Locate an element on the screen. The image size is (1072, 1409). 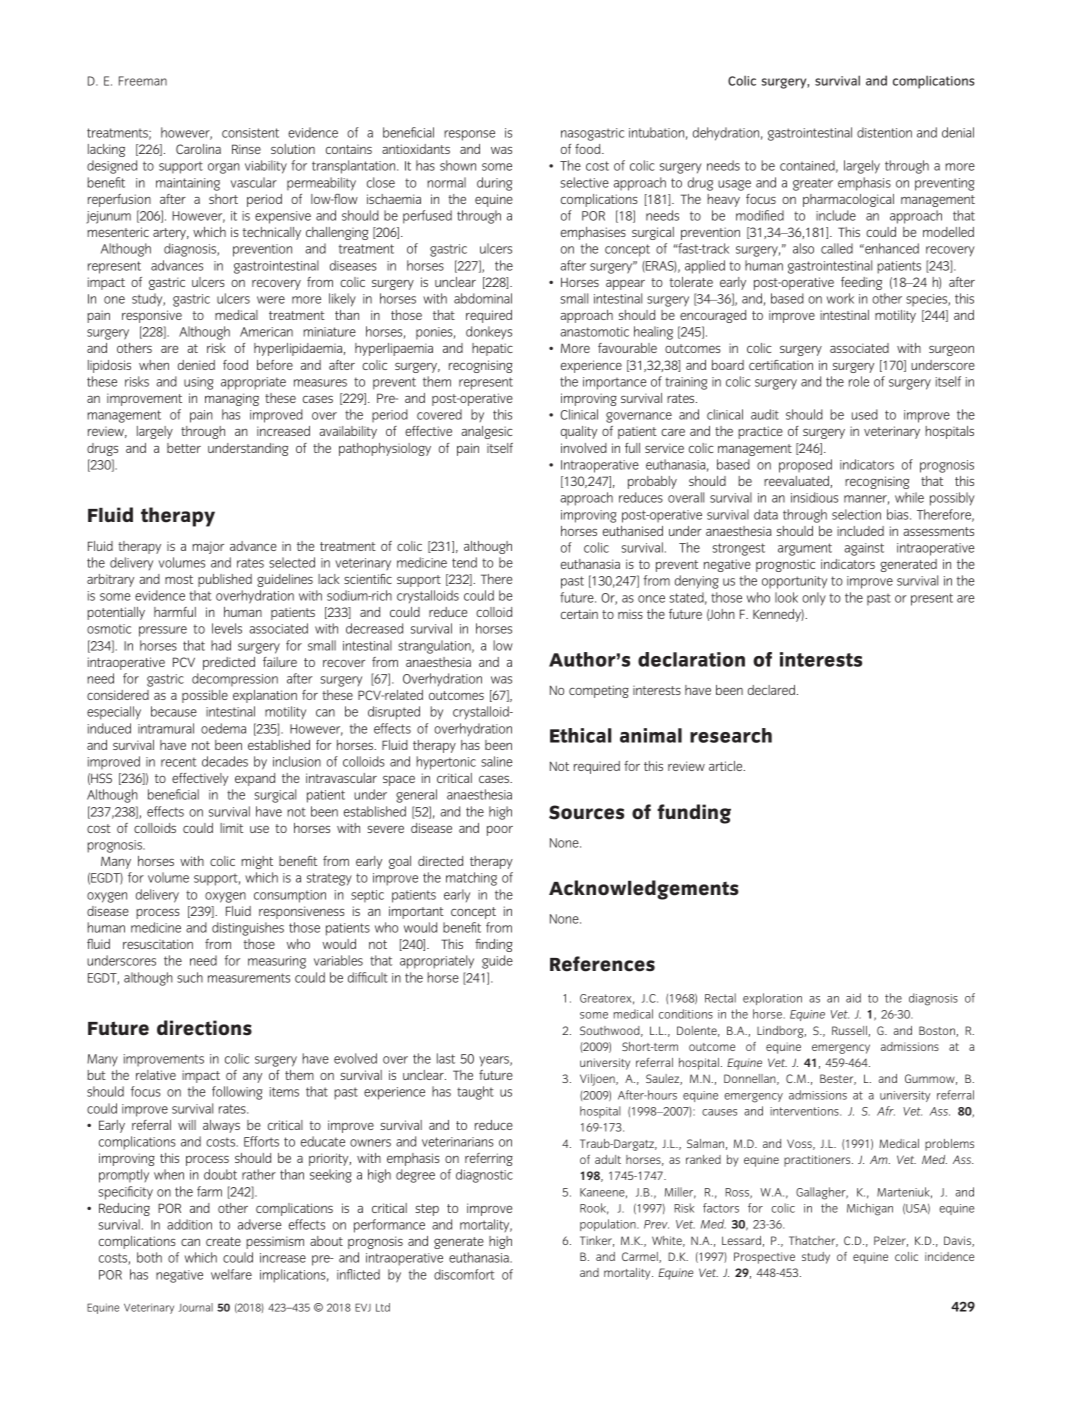
major is located at coordinates (208, 547).
